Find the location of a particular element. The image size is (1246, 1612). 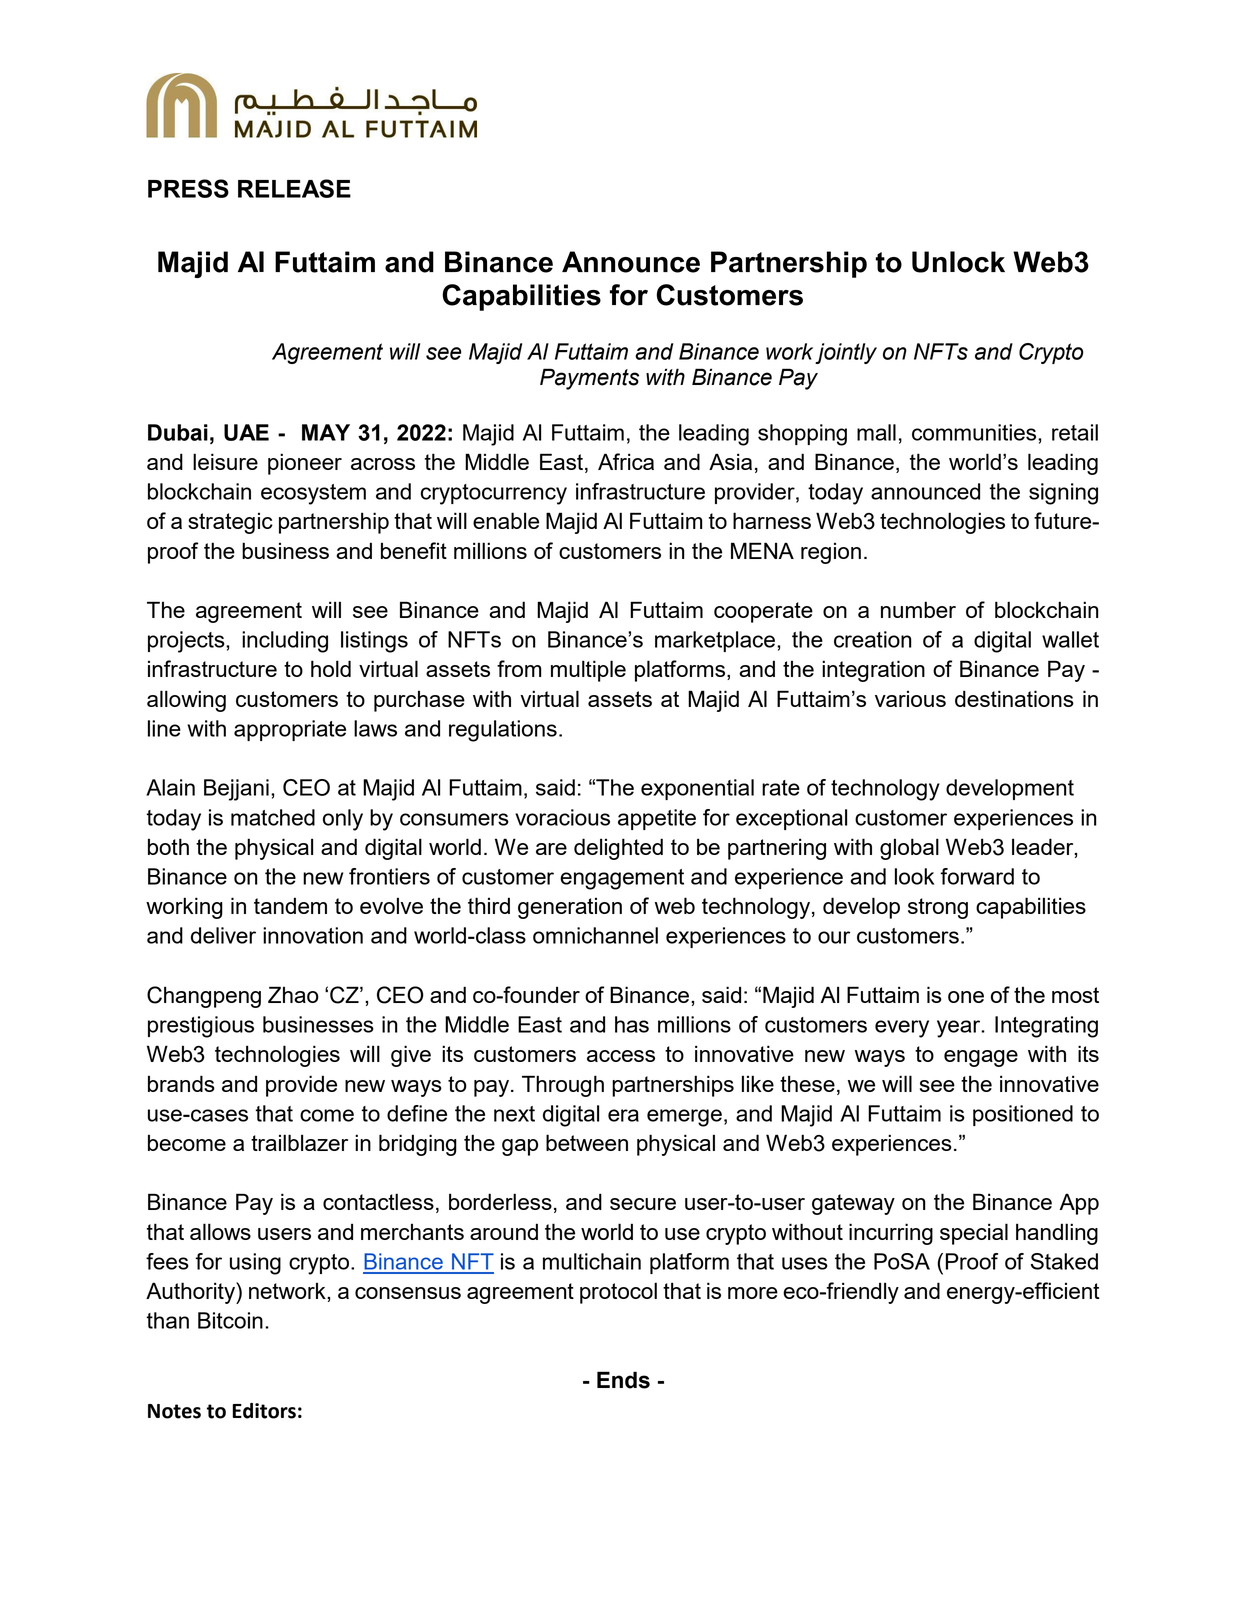

including is located at coordinates (285, 642).
